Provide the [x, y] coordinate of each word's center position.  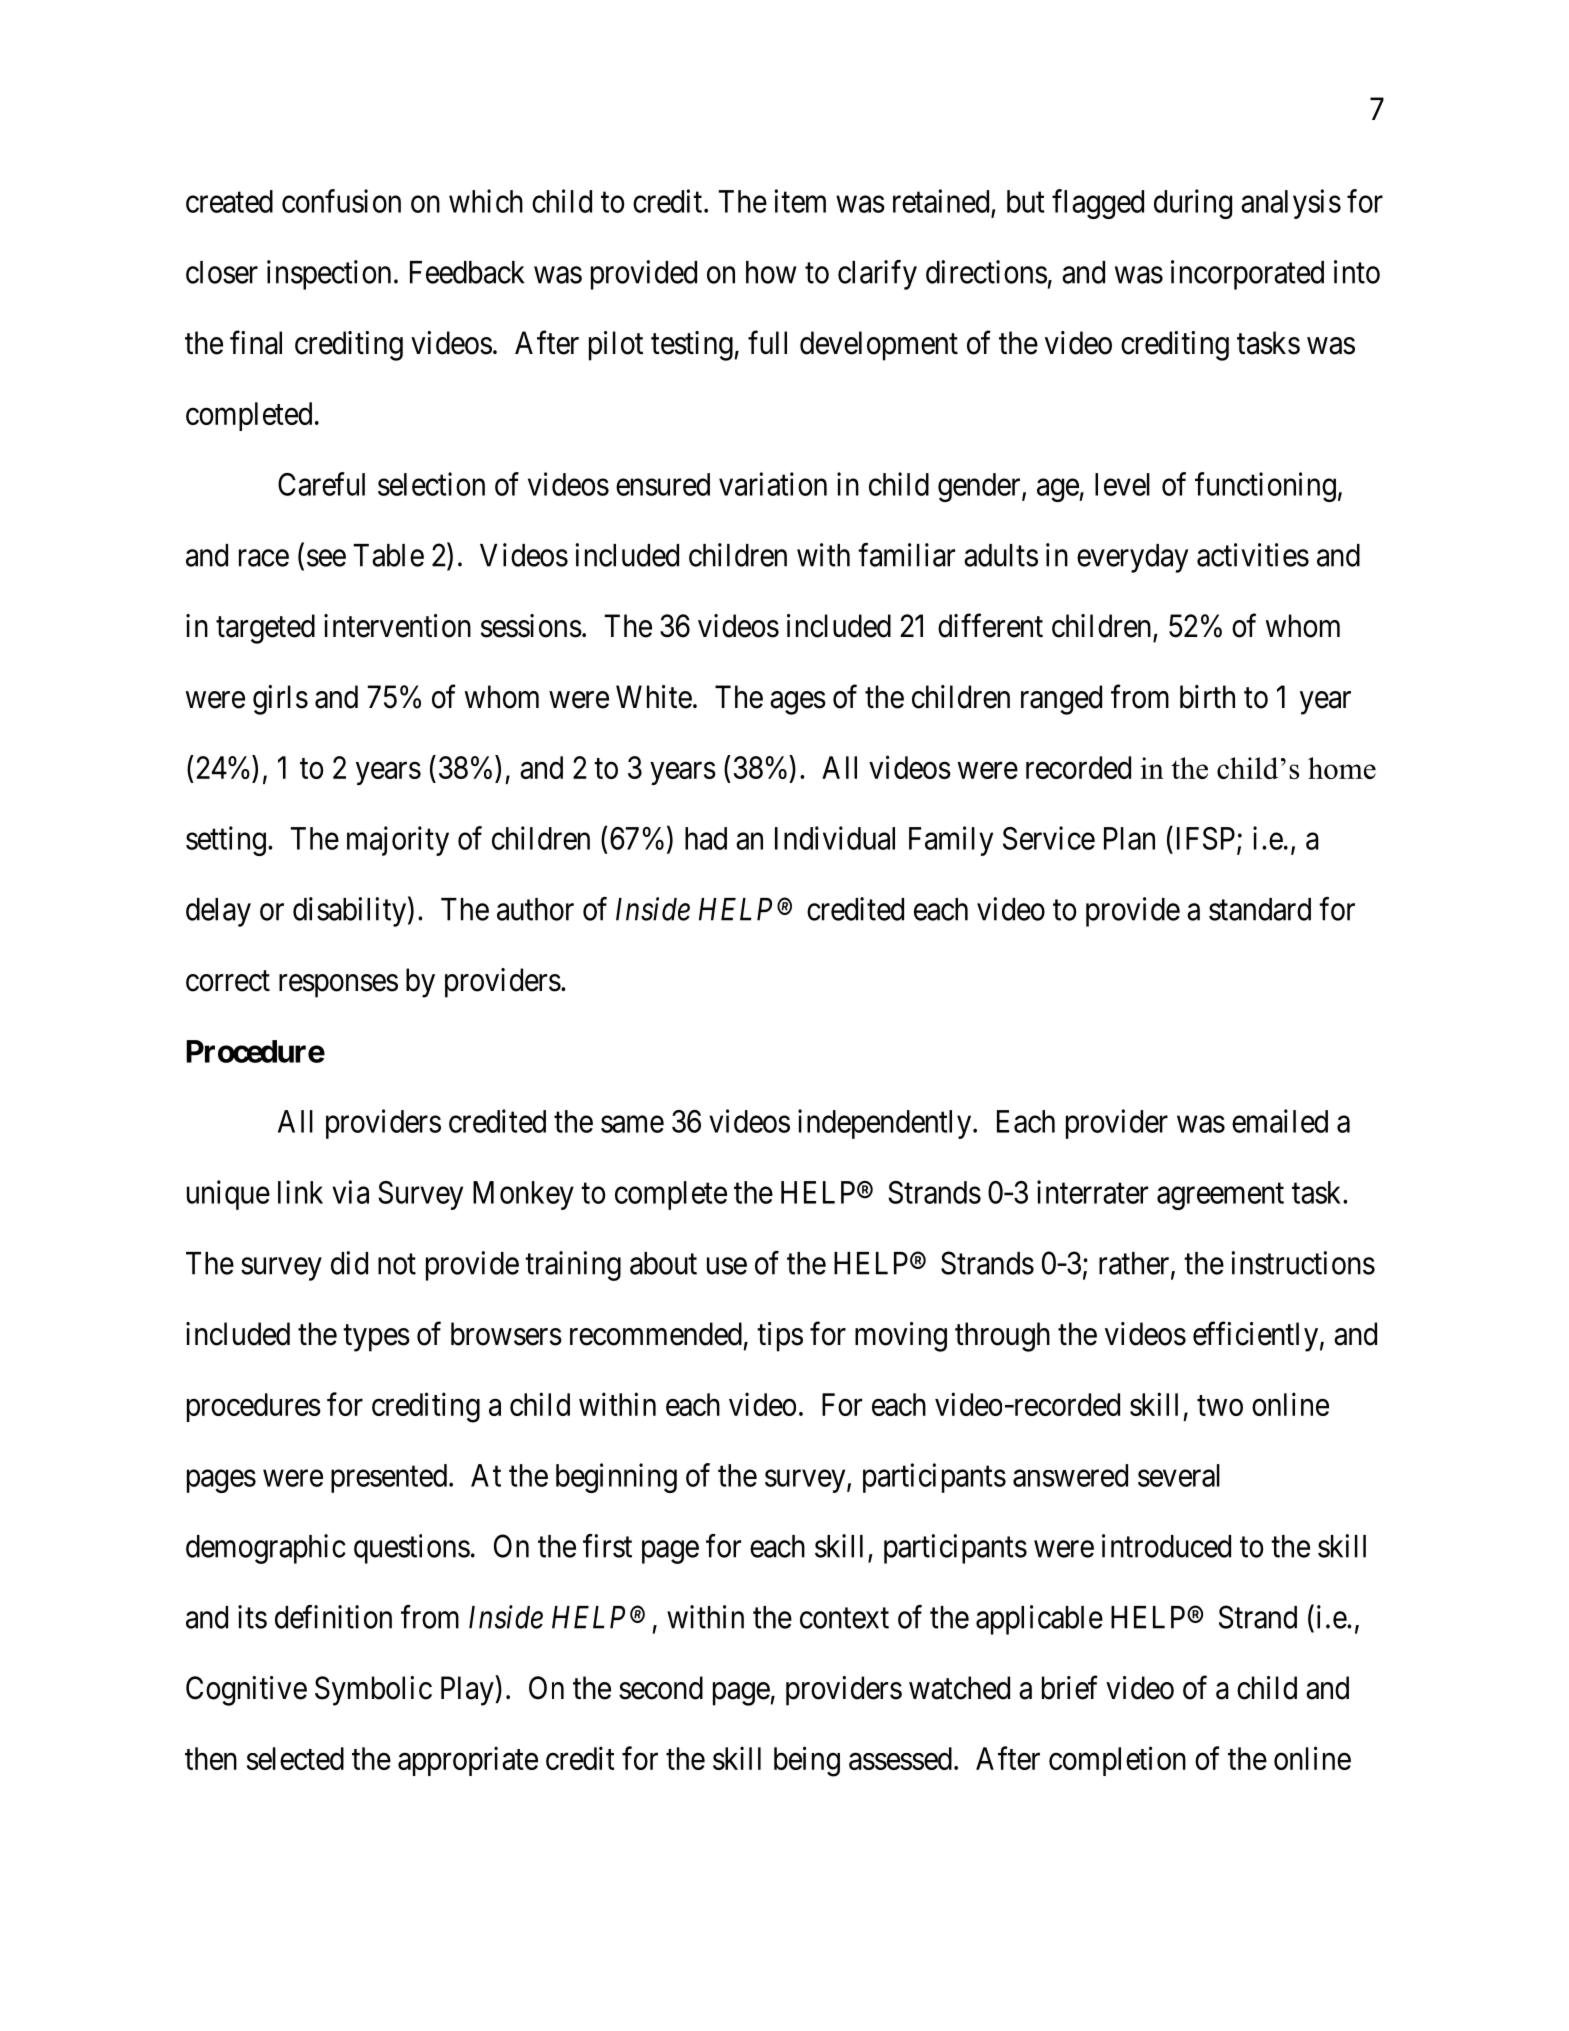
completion [1117, 1761]
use [727, 1266]
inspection [329, 275]
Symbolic [373, 1691]
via [350, 1192]
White [654, 697]
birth [1207, 697]
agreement [1220, 1196]
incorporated [1247, 275]
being [807, 1761]
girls [280, 700]
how [771, 272]
